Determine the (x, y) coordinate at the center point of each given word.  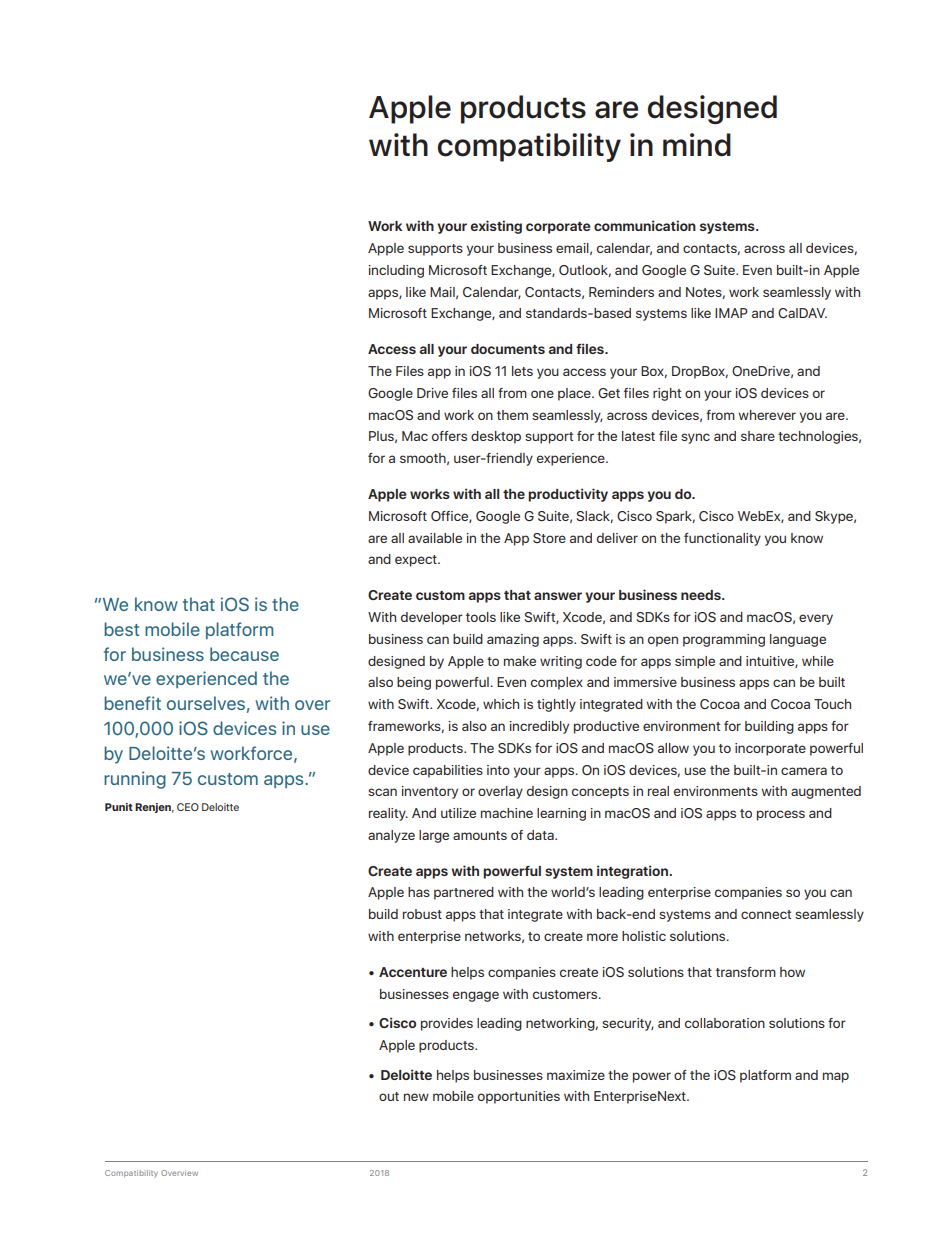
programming (724, 640)
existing (496, 227)
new (416, 1097)
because (244, 654)
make (520, 661)
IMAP (731, 313)
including (396, 271)
